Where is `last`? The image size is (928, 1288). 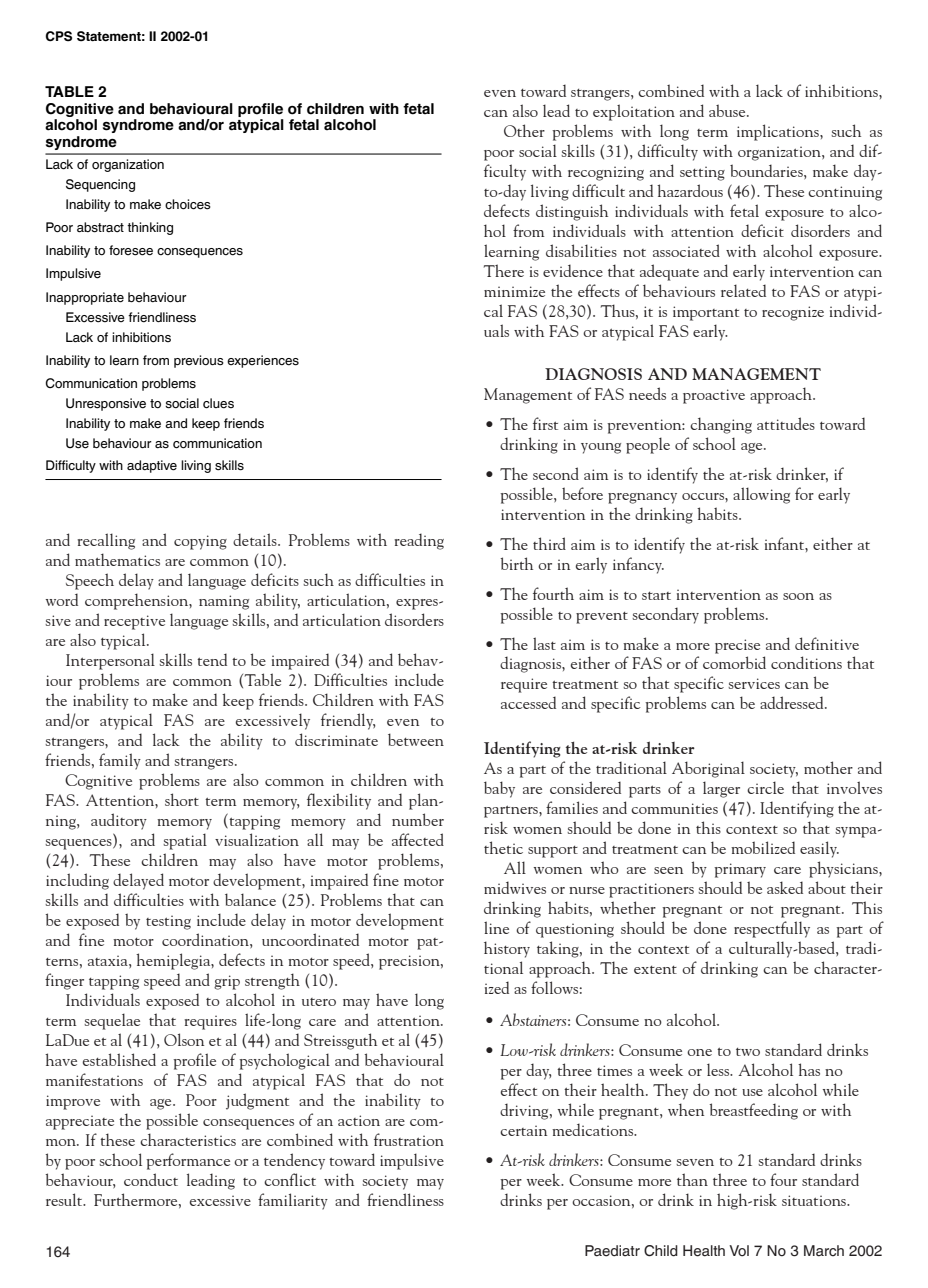 last is located at coordinates (544, 643).
